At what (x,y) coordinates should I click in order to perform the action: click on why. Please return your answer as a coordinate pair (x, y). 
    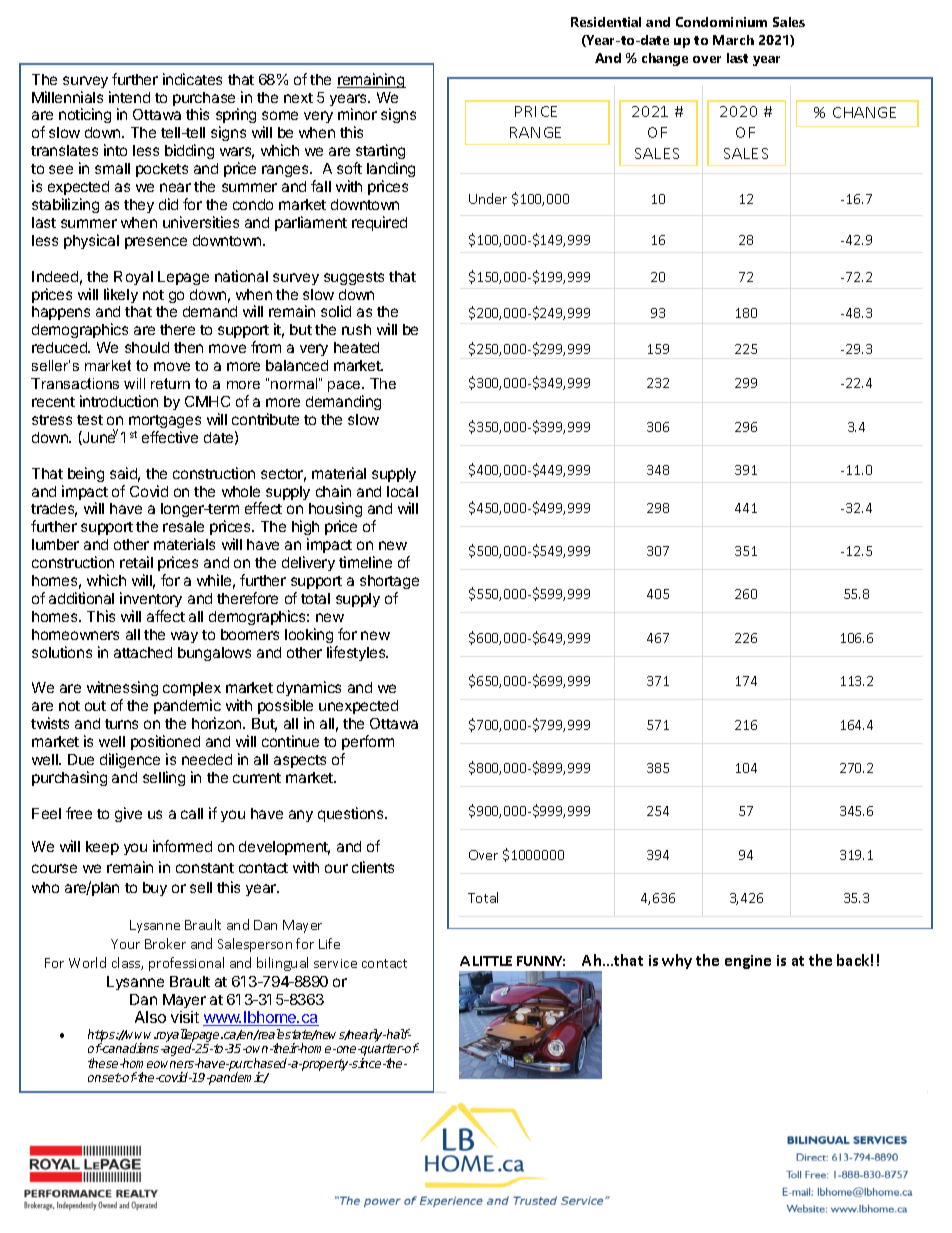
    Looking at the image, I should click on (677, 961).
